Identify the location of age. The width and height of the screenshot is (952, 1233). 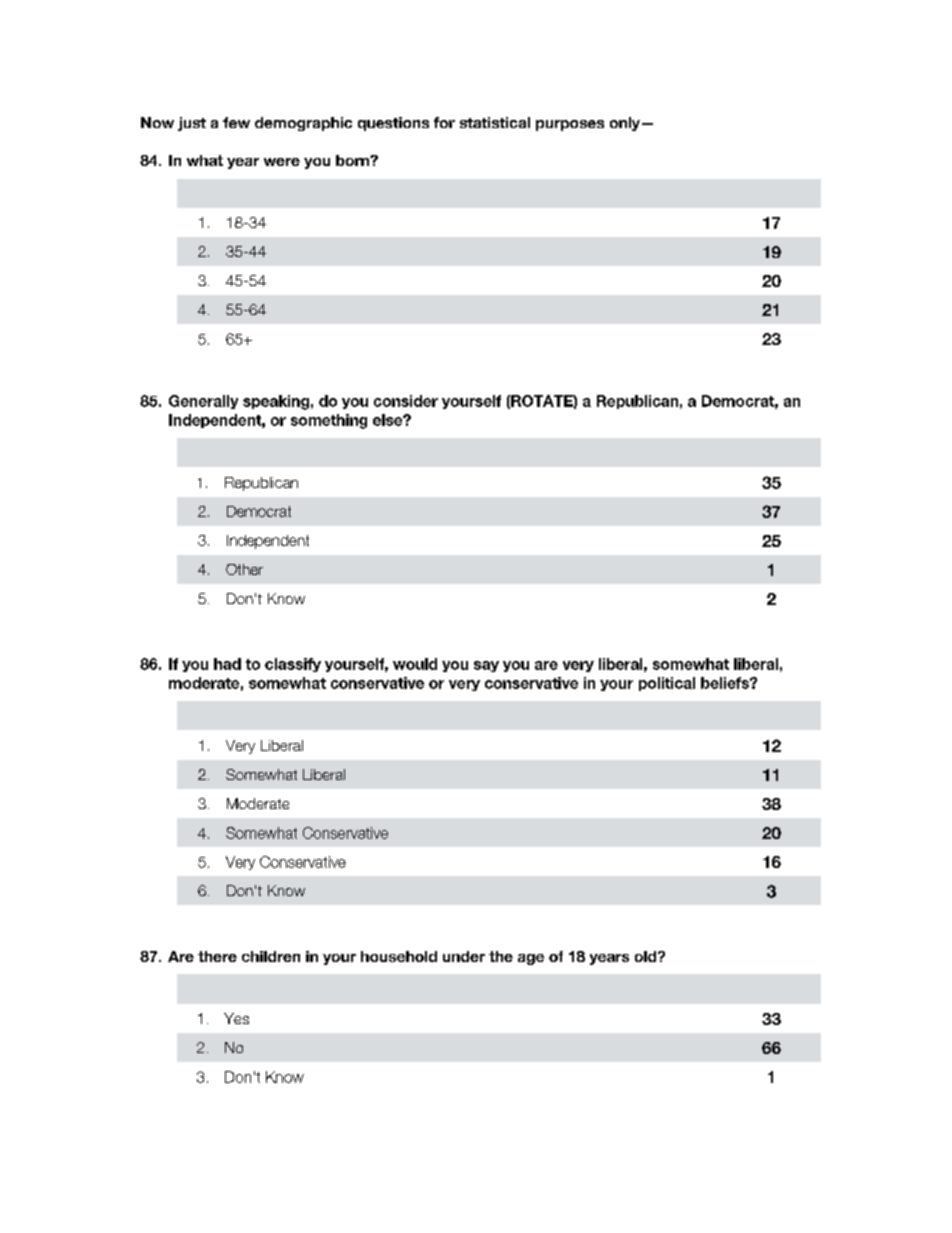
(531, 959).
